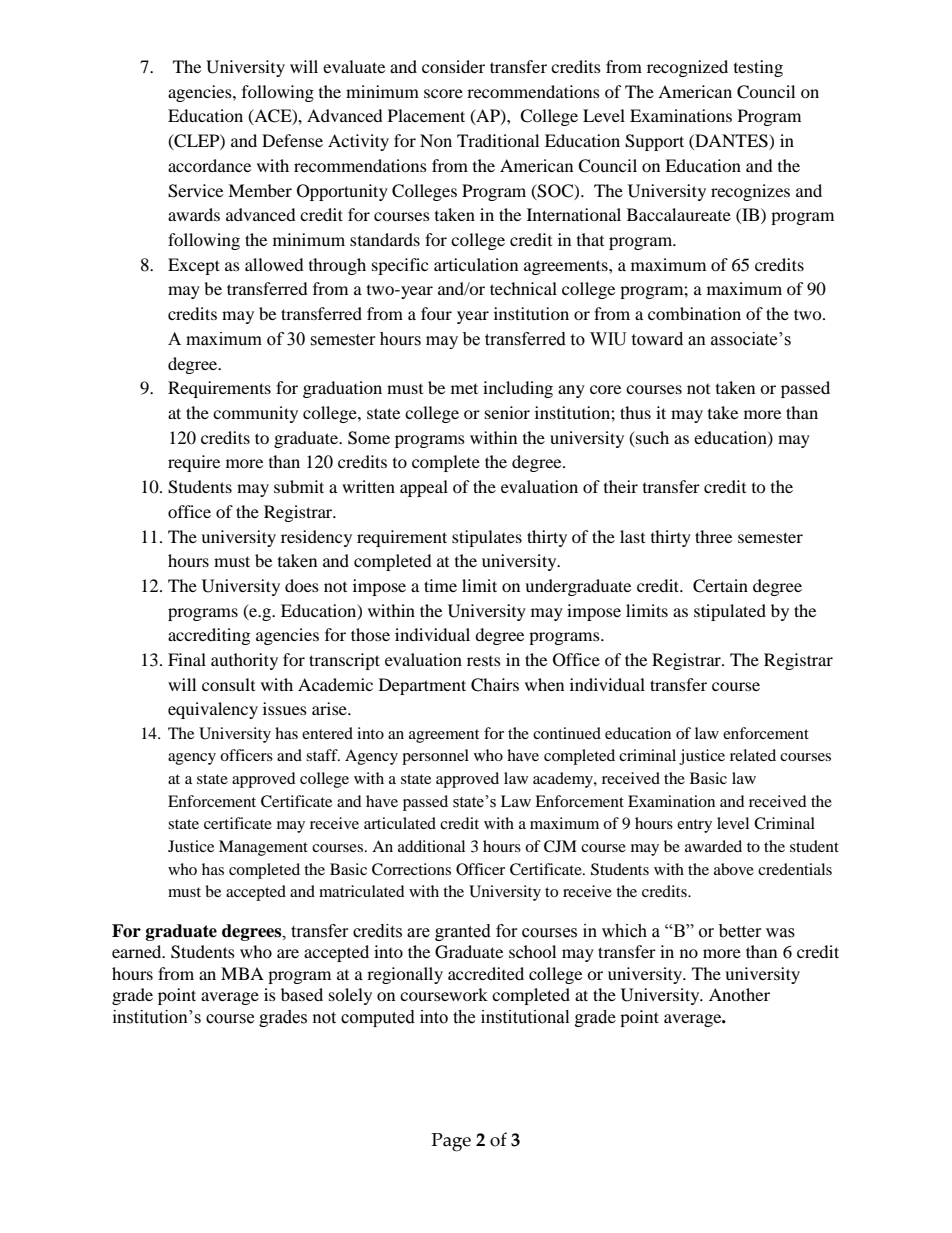  Describe the element at coordinates (451, 1142) in the document. I see `Page` at that location.
